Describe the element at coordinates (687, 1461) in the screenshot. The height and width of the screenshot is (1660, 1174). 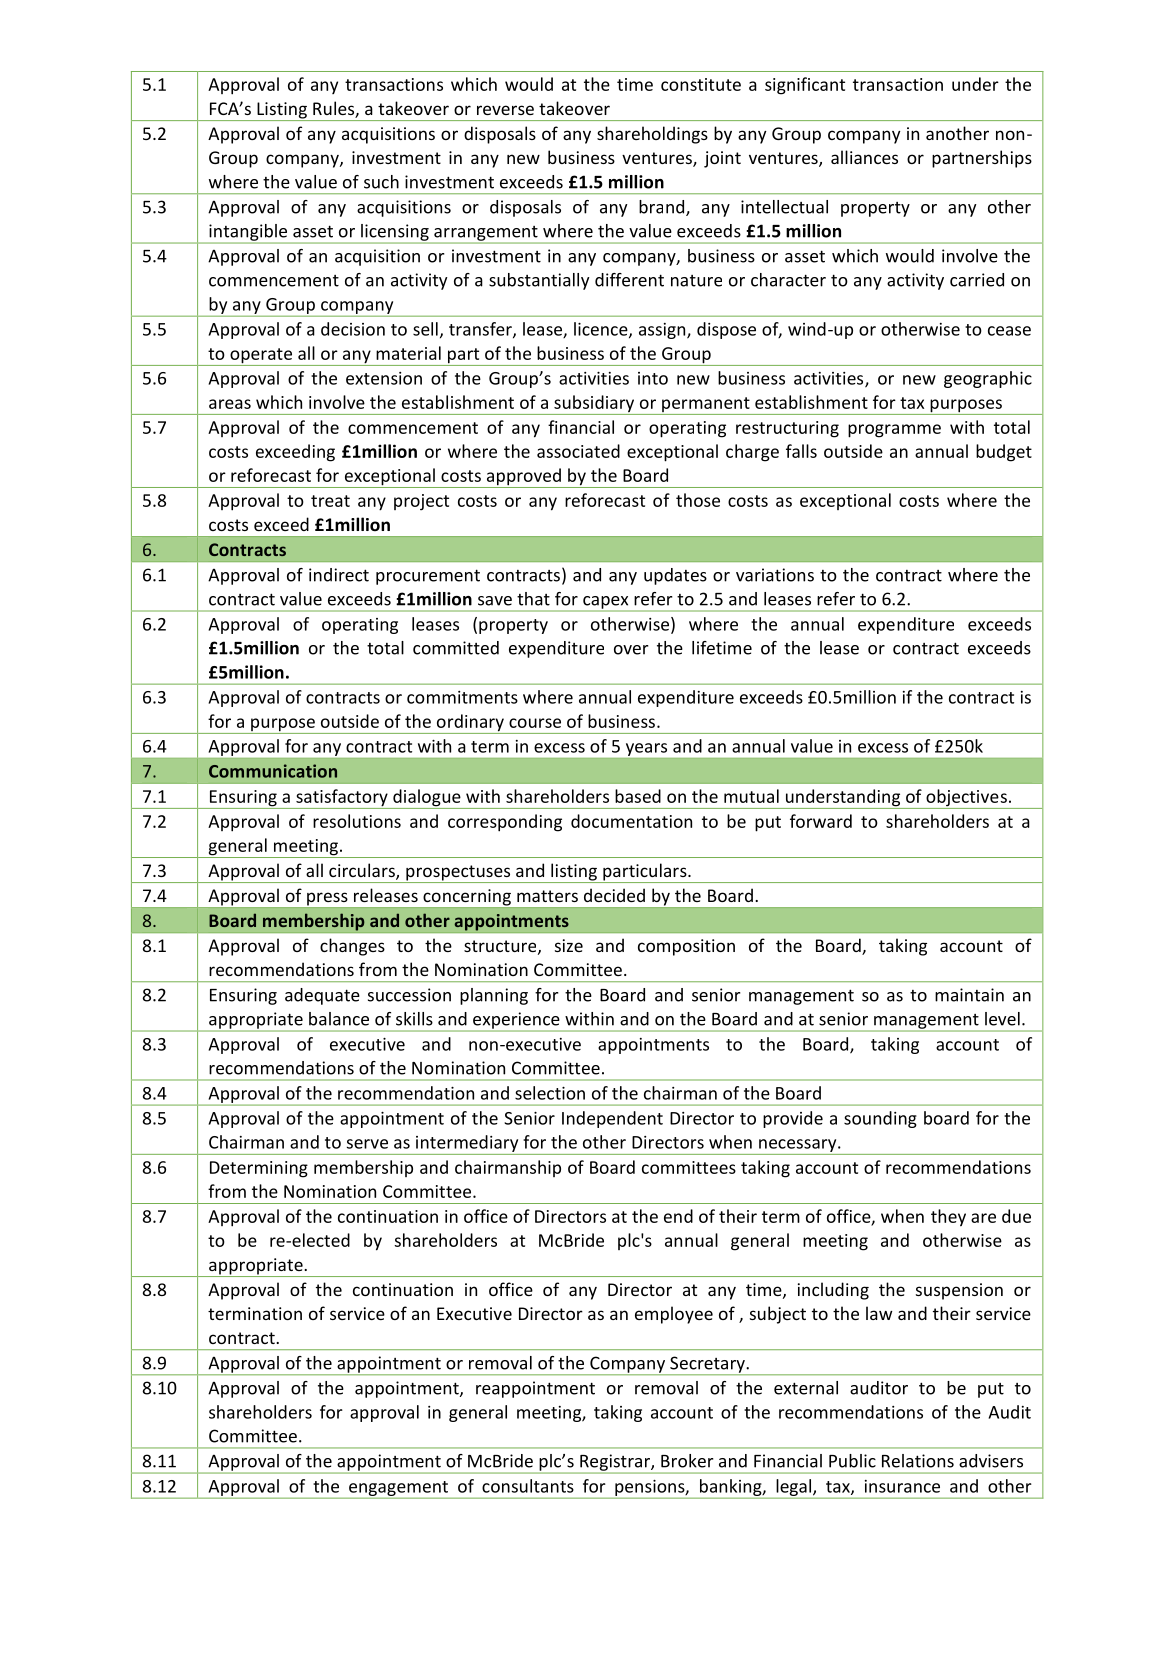
I see `Broker` at that location.
